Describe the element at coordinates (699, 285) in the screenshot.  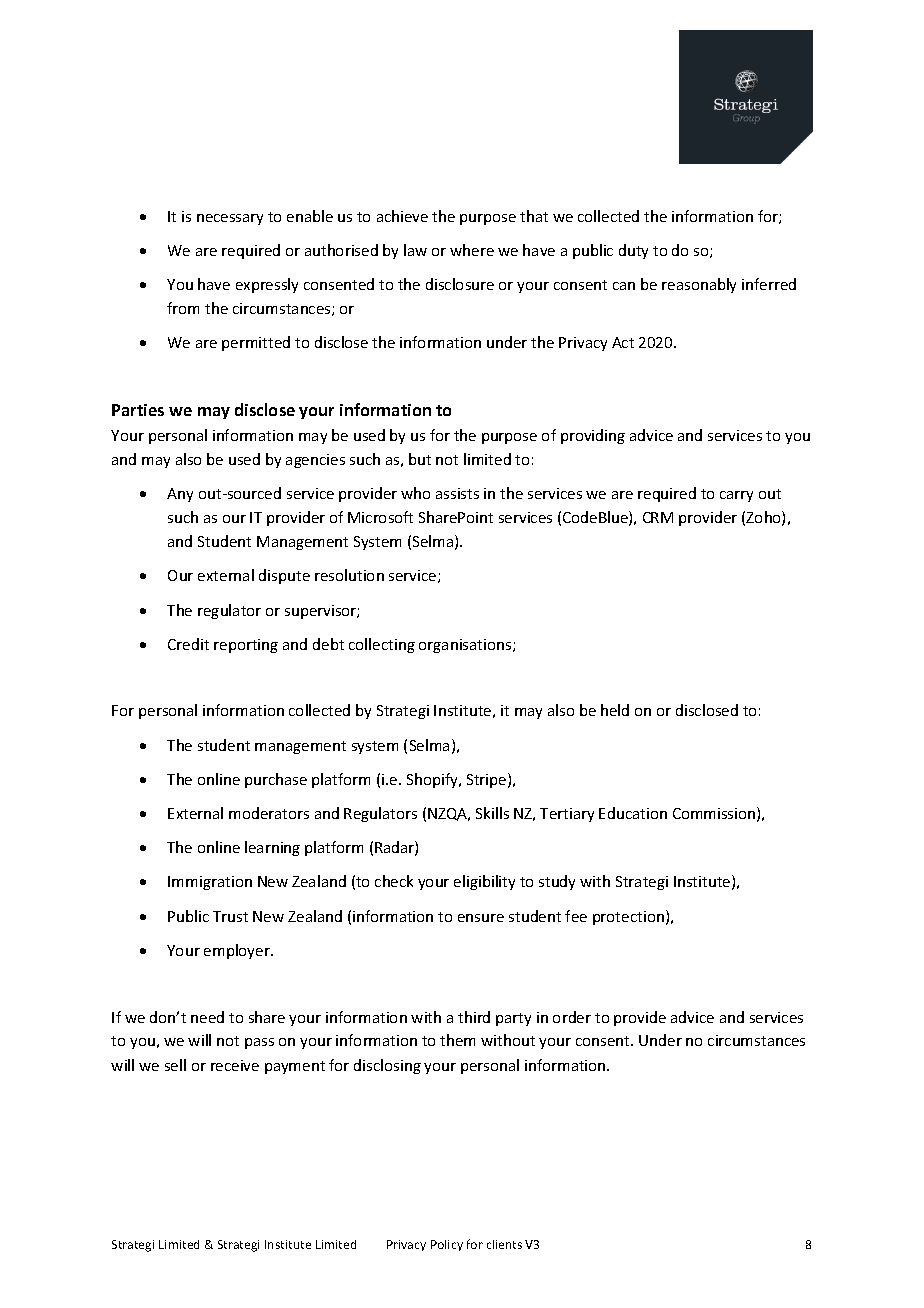
I see `reasonably` at that location.
